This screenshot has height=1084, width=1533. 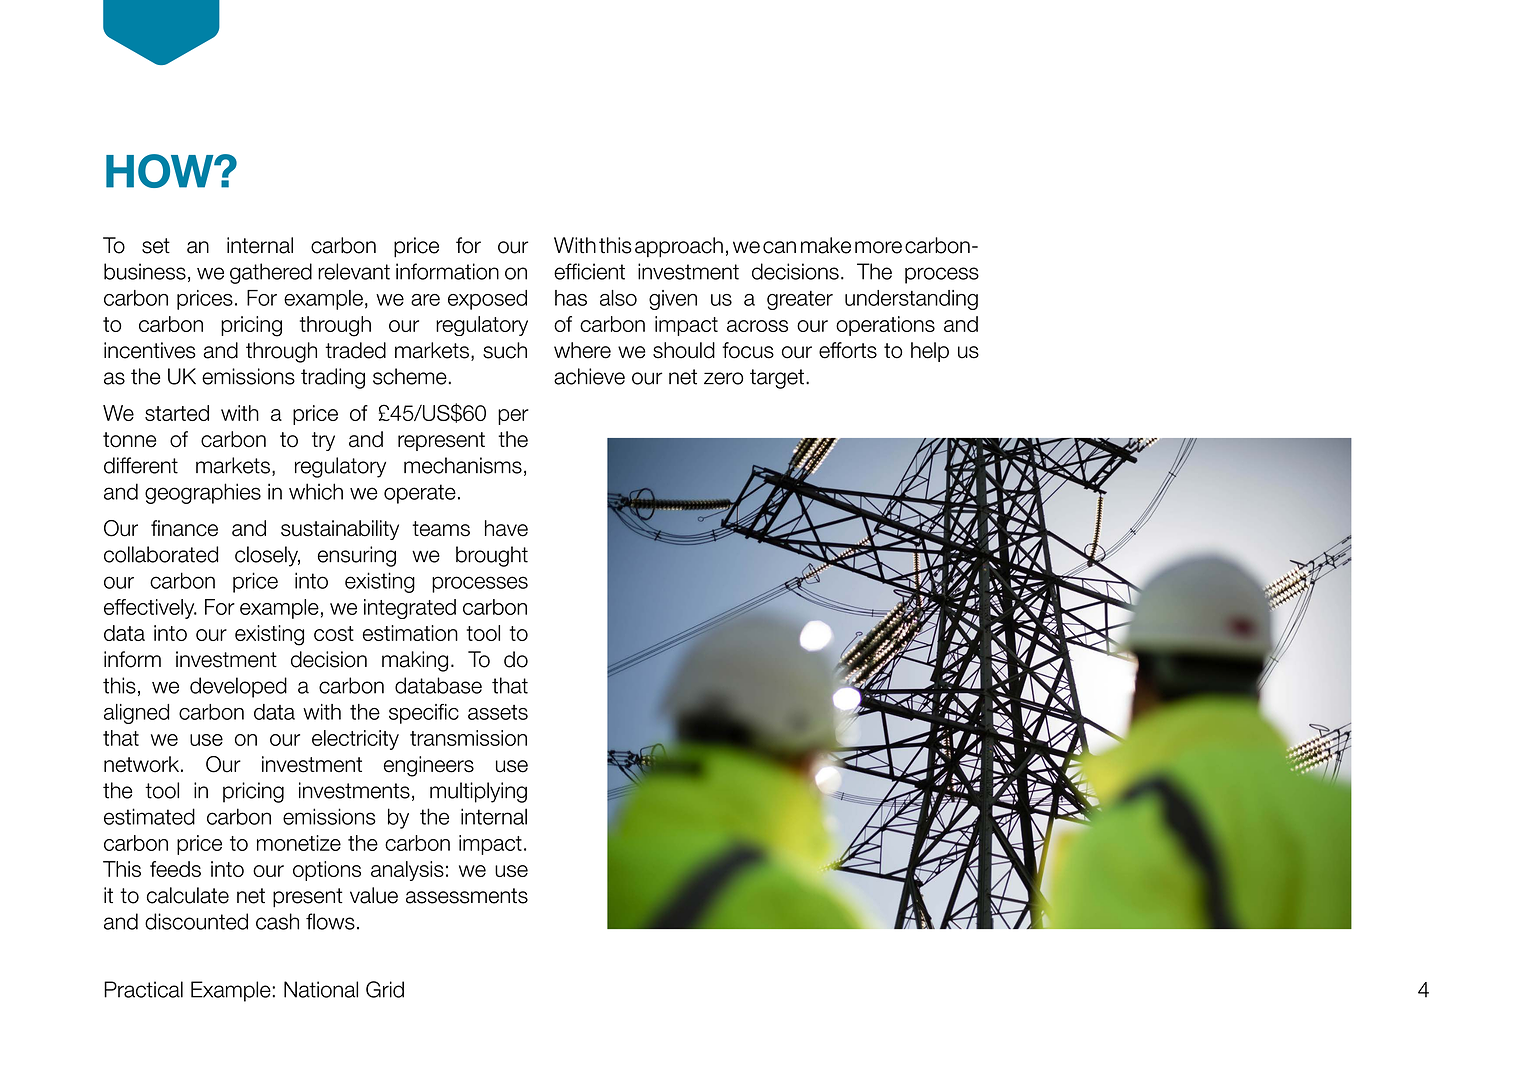 I want to click on make, so click(x=826, y=245).
